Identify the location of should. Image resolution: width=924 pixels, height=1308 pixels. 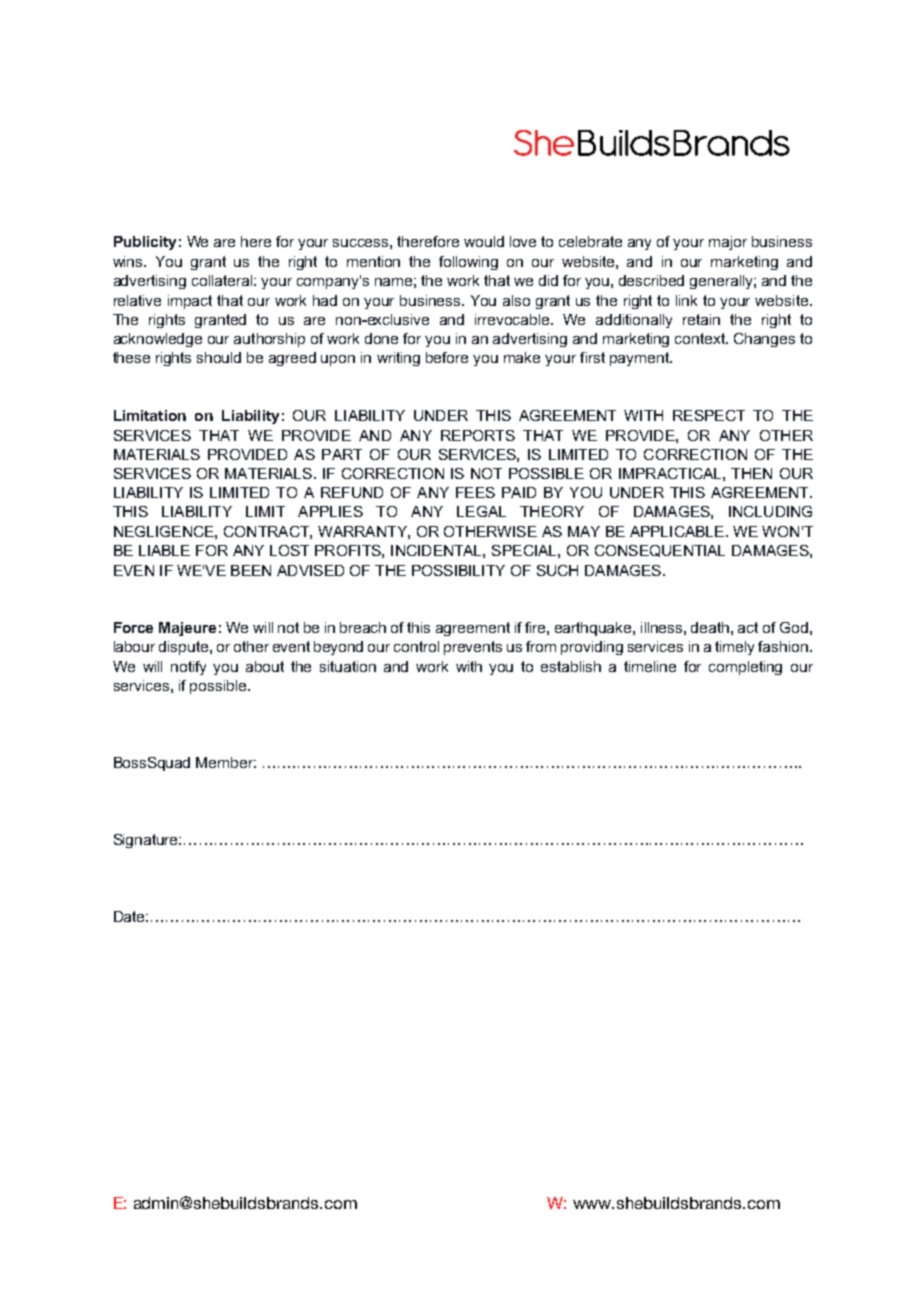
(219, 357).
